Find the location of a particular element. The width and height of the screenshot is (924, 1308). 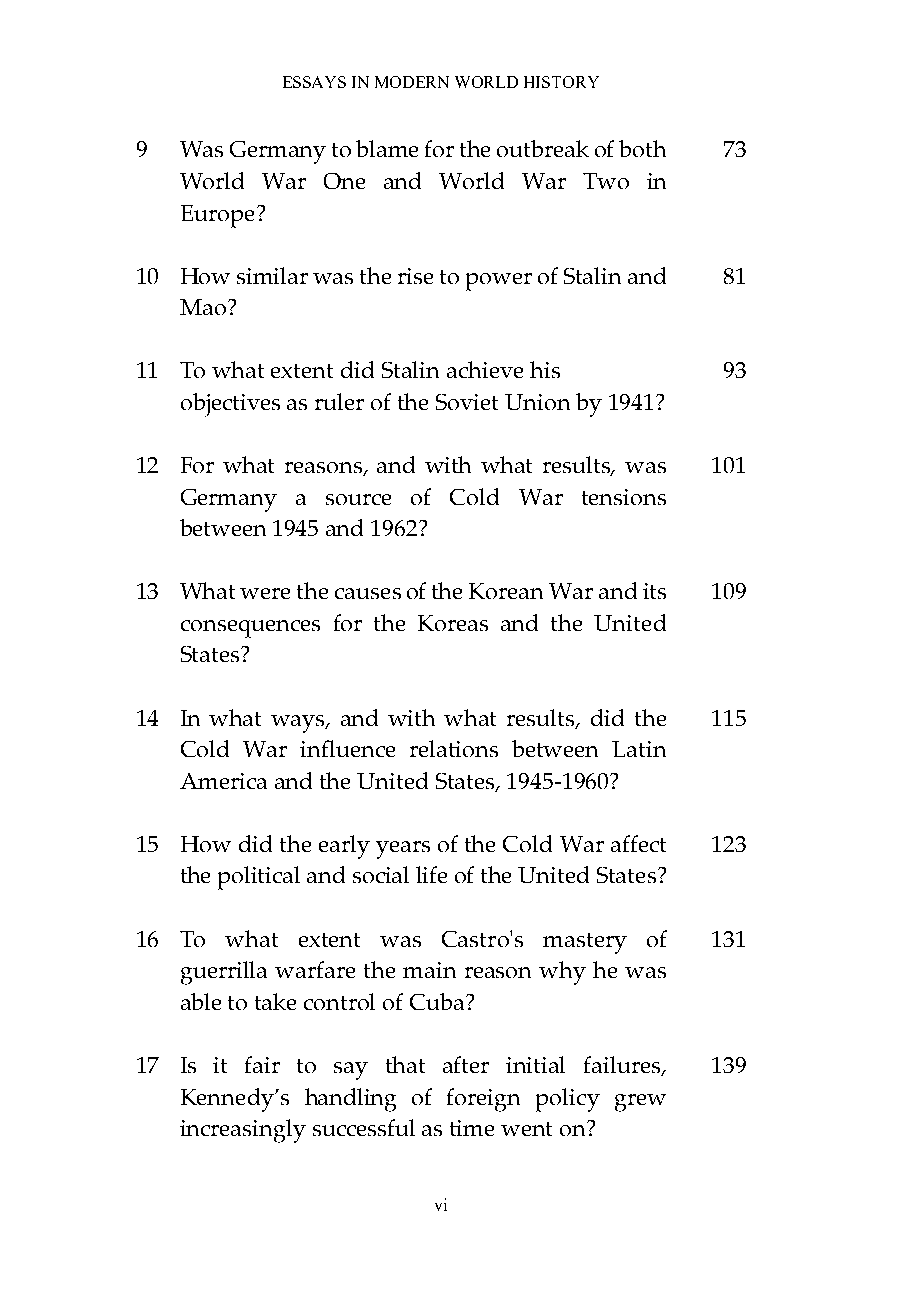

that is located at coordinates (405, 1064).
